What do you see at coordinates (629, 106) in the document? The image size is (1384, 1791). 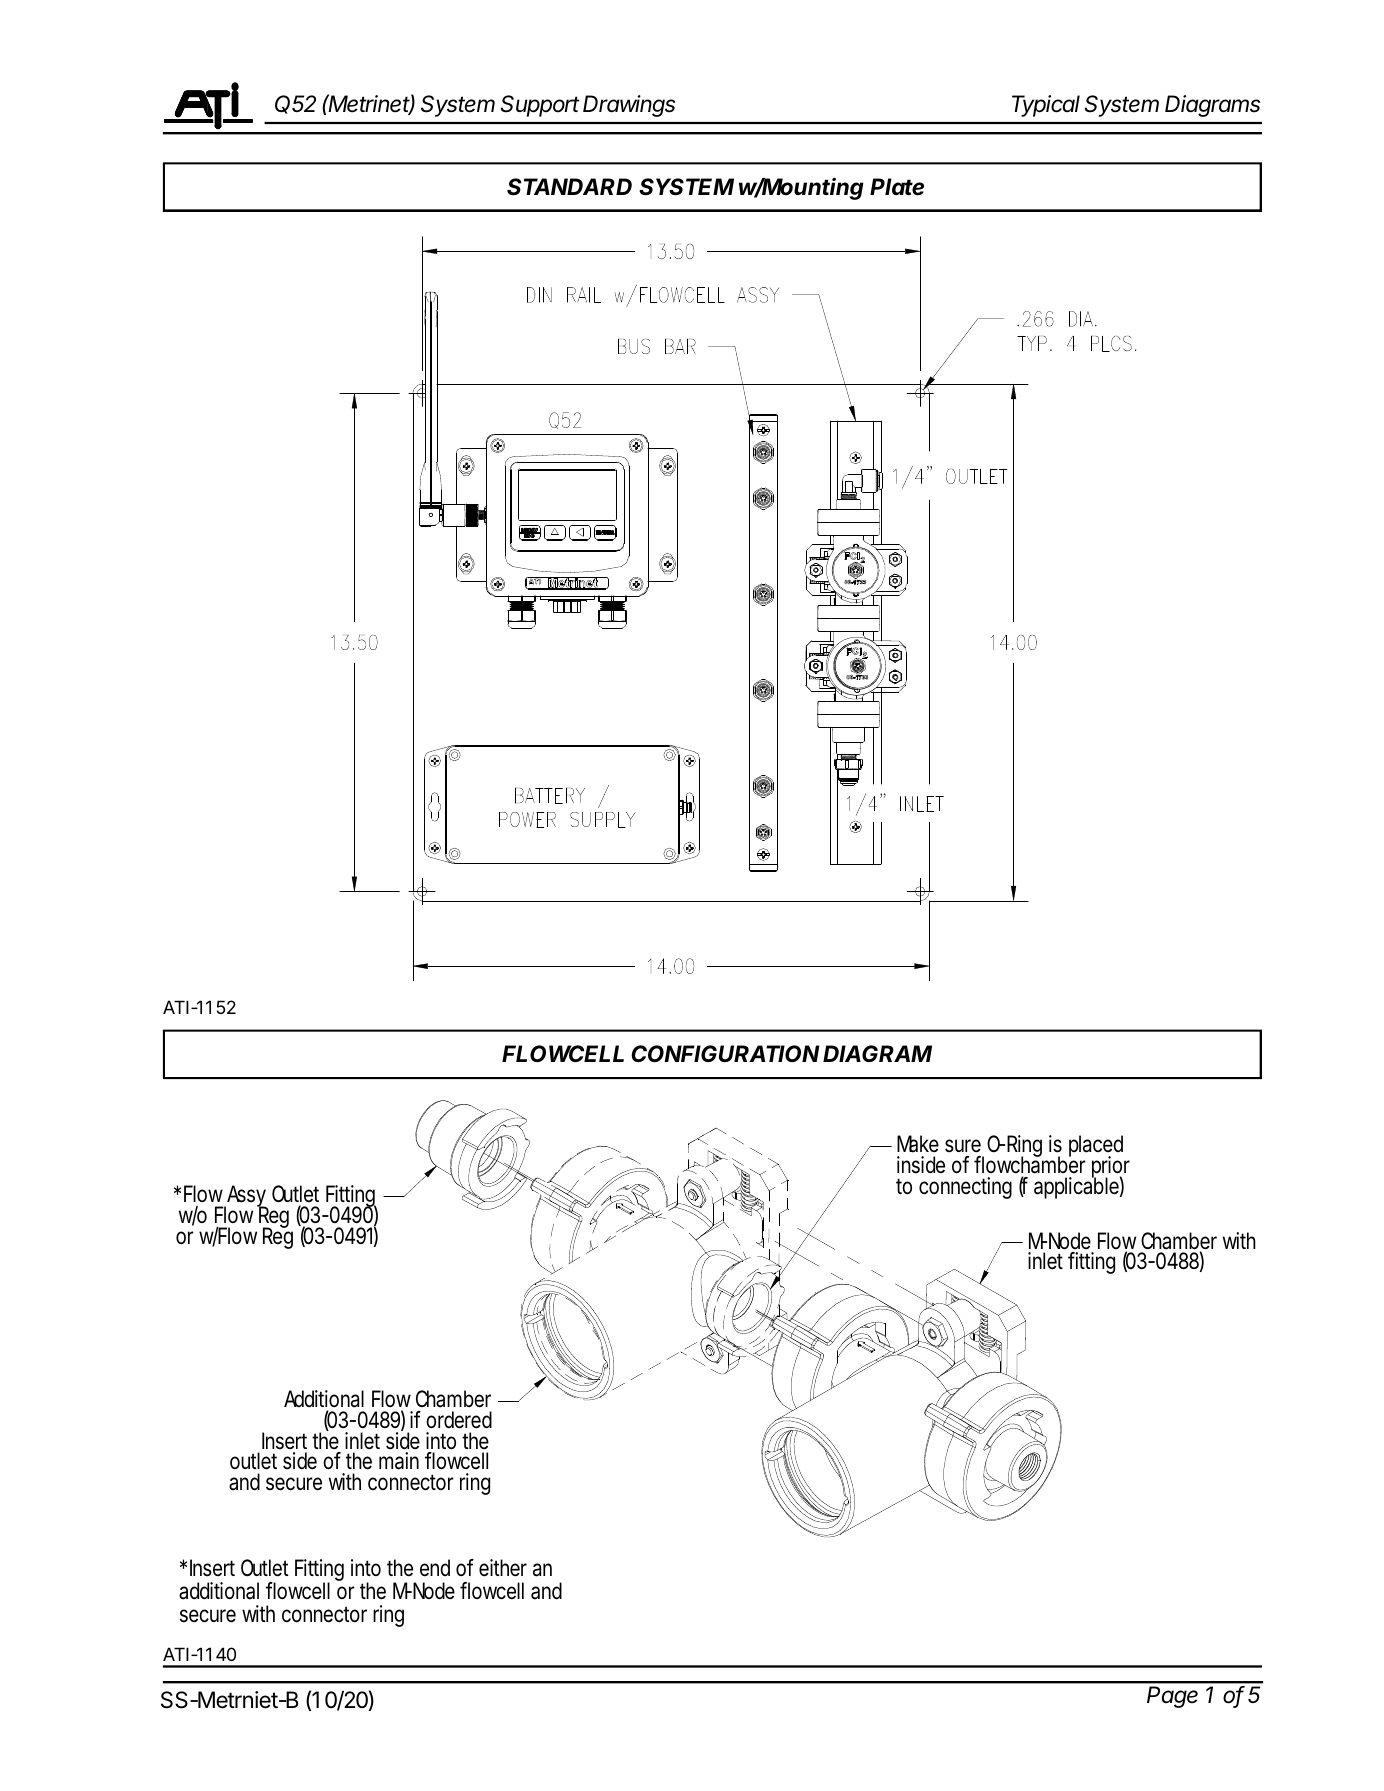 I see `Drawings` at bounding box center [629, 106].
